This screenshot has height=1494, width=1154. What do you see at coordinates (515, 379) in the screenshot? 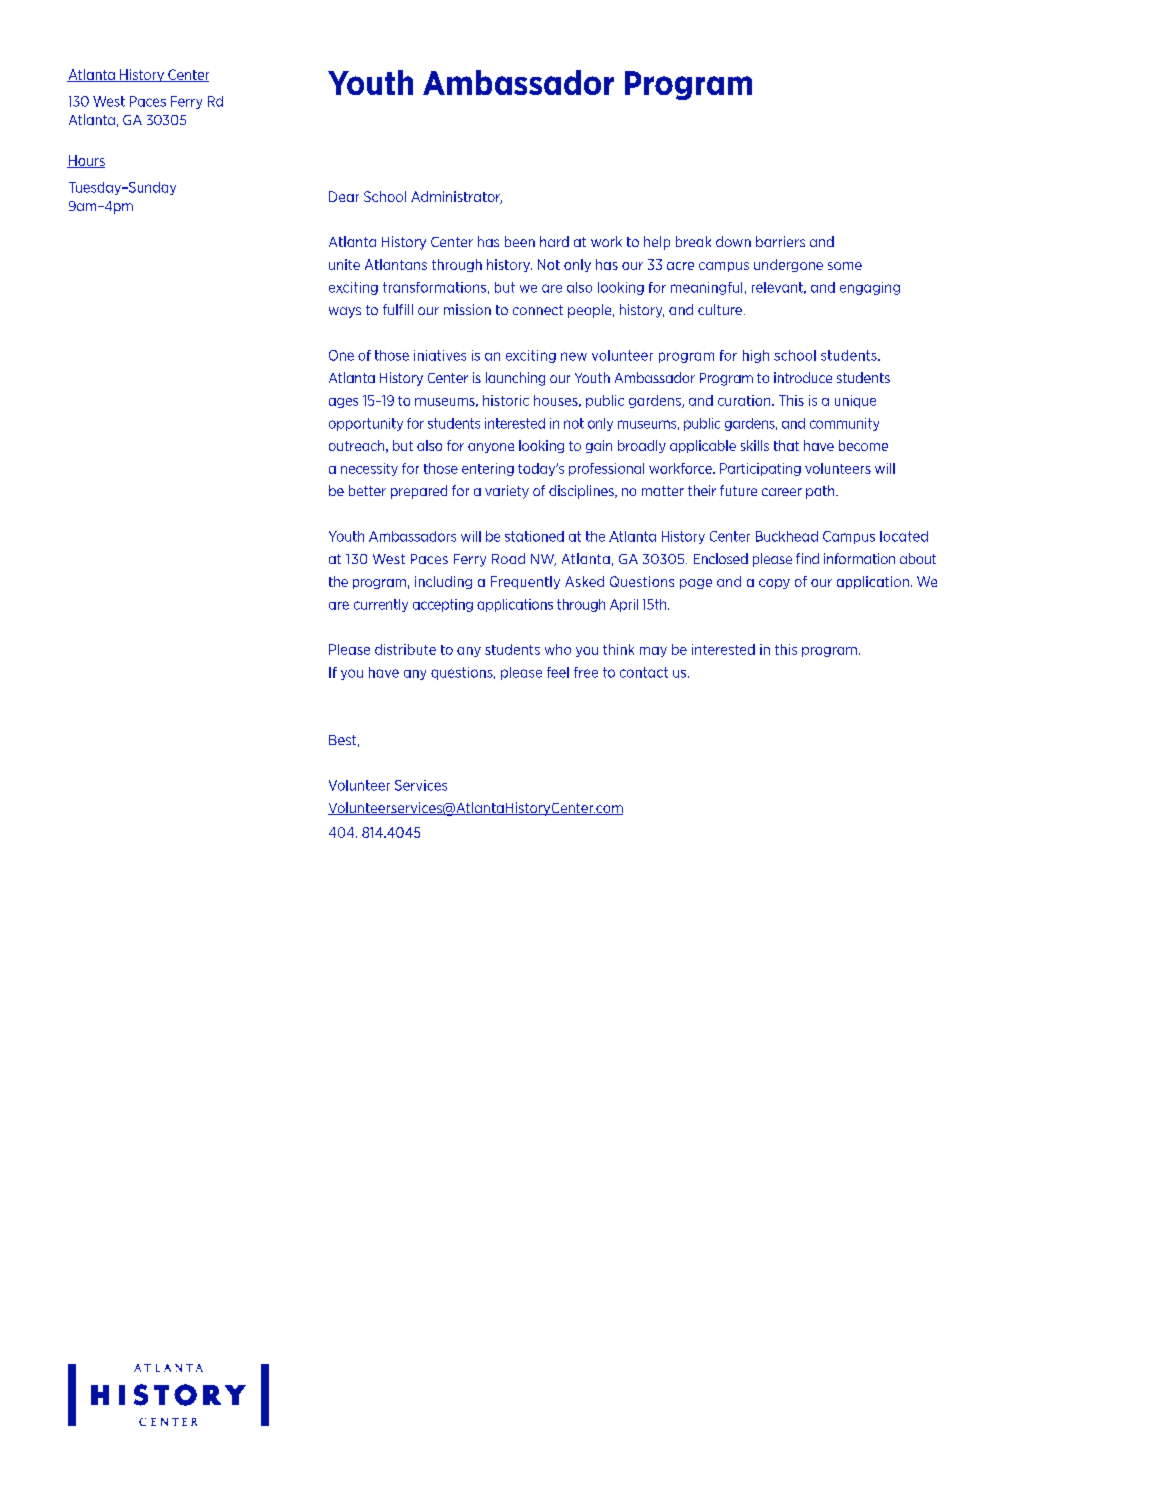
I see `launching` at bounding box center [515, 379].
